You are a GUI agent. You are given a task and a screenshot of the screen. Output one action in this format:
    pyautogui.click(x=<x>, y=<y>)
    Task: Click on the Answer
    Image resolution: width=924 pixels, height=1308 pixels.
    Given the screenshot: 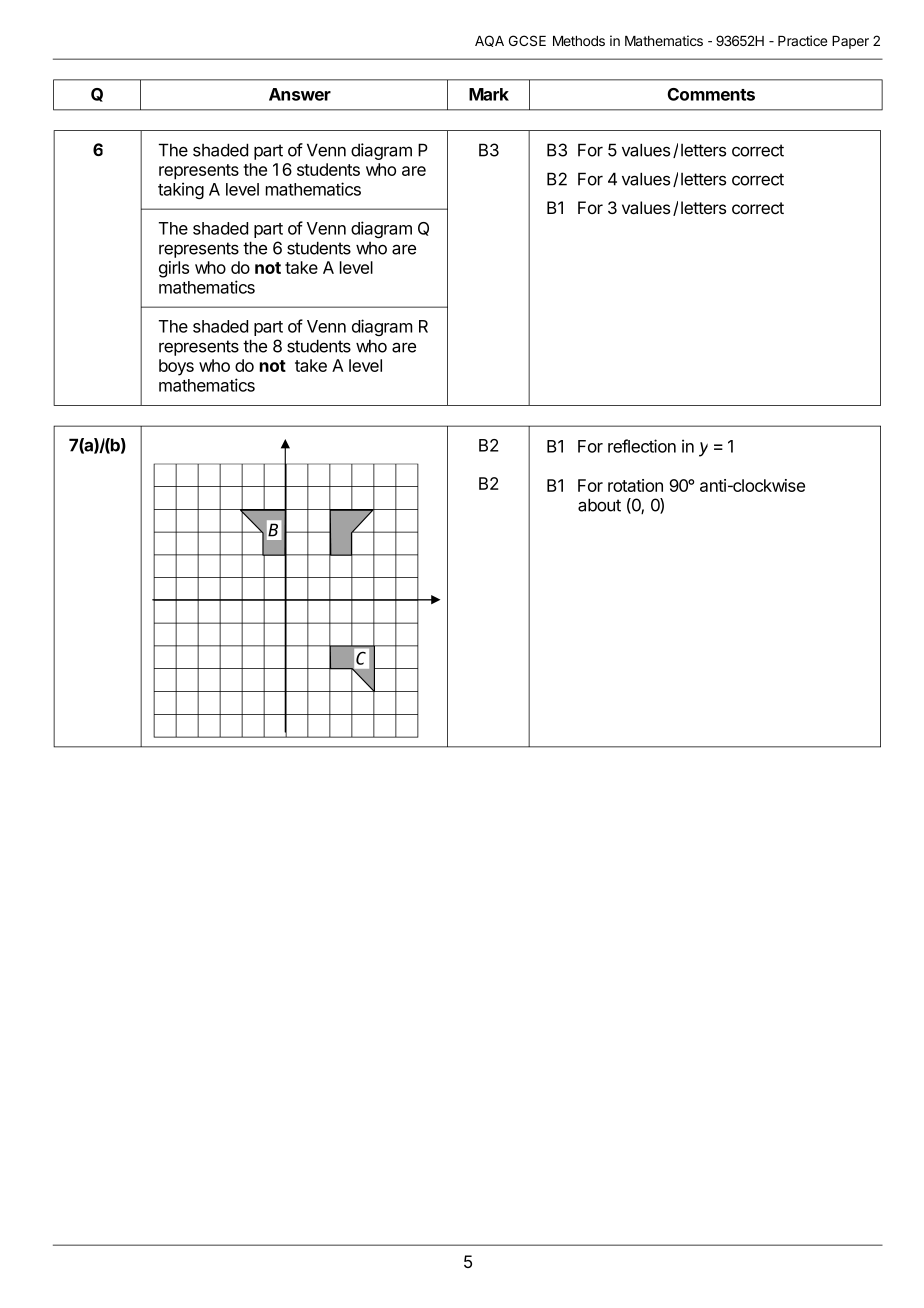 What is the action you would take?
    pyautogui.click(x=300, y=94)
